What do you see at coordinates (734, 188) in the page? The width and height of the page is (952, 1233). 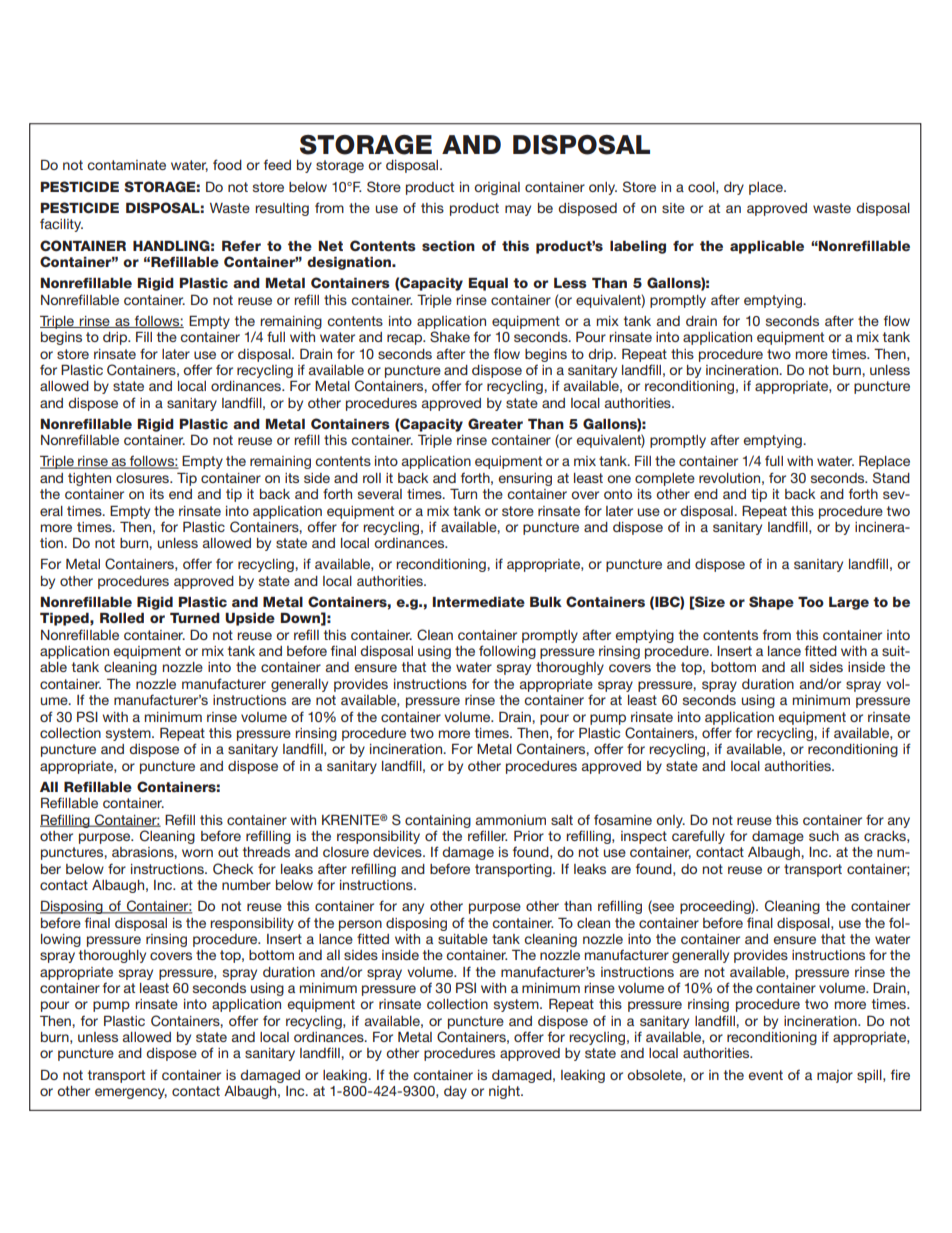 I see `dry` at bounding box center [734, 188].
